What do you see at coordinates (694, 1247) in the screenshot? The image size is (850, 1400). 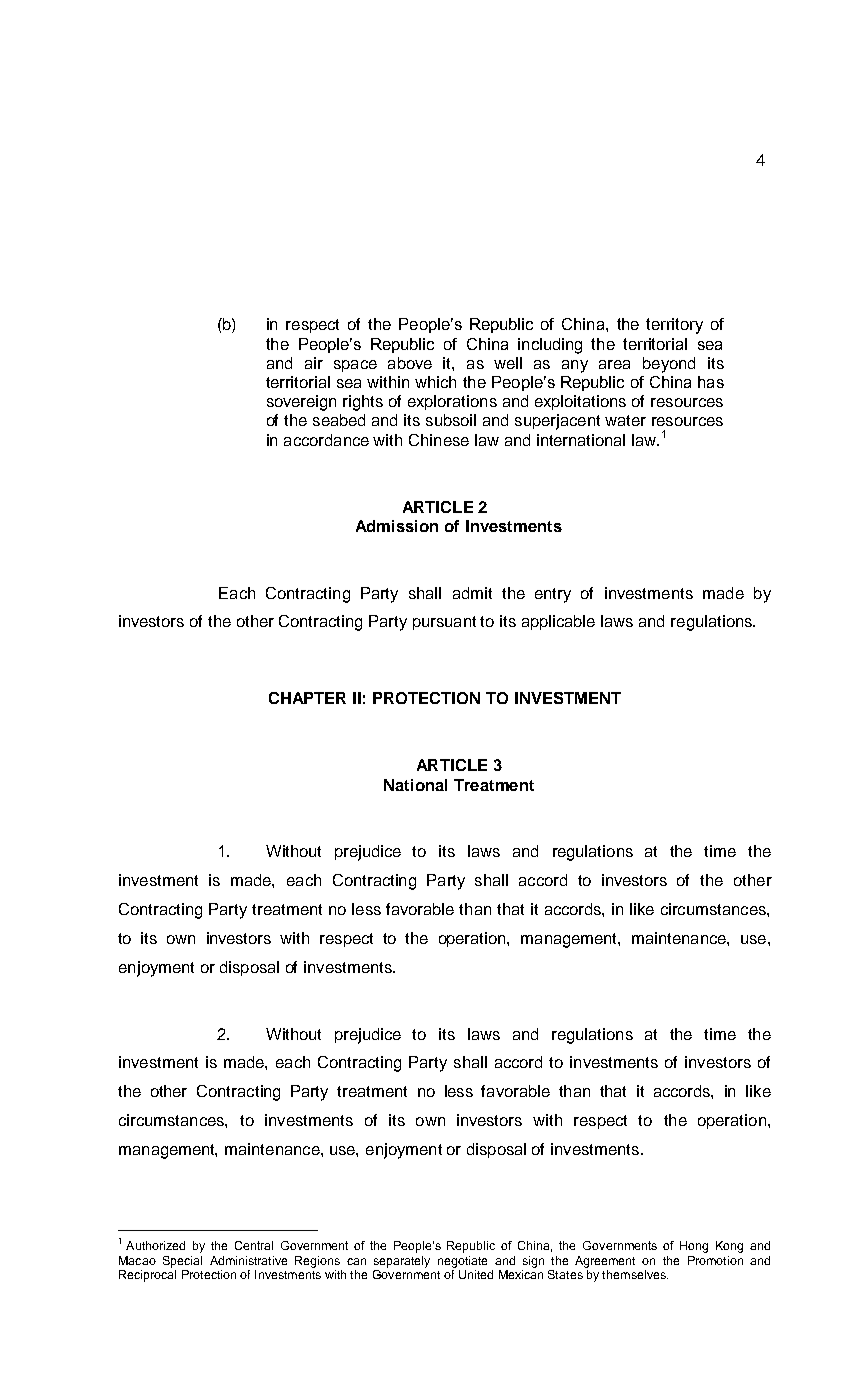 I see `Hong` at bounding box center [694, 1247].
